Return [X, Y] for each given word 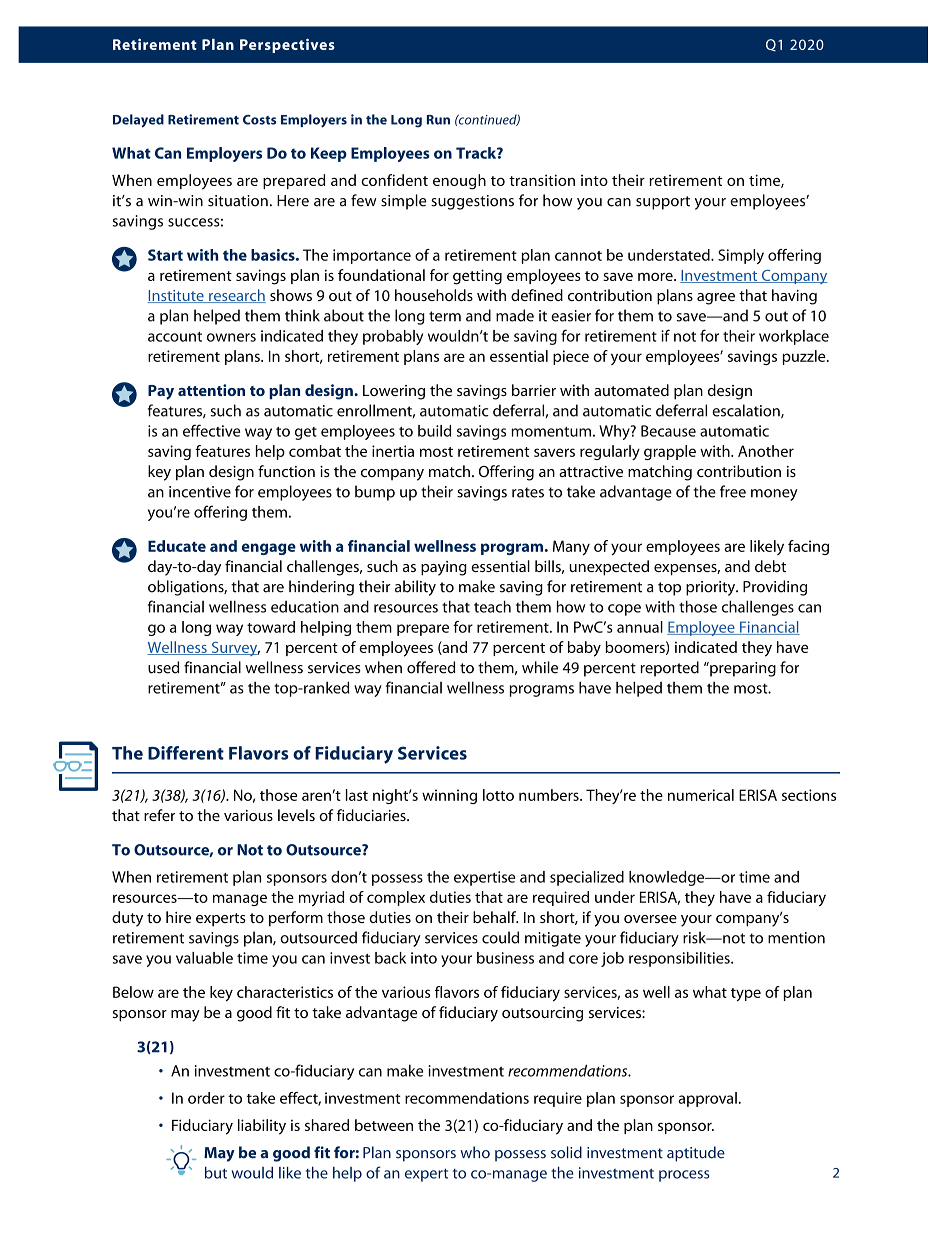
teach [492, 606]
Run [438, 120]
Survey [234, 649]
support [663, 203]
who [475, 1152]
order [206, 1098]
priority [712, 588]
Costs [259, 120]
